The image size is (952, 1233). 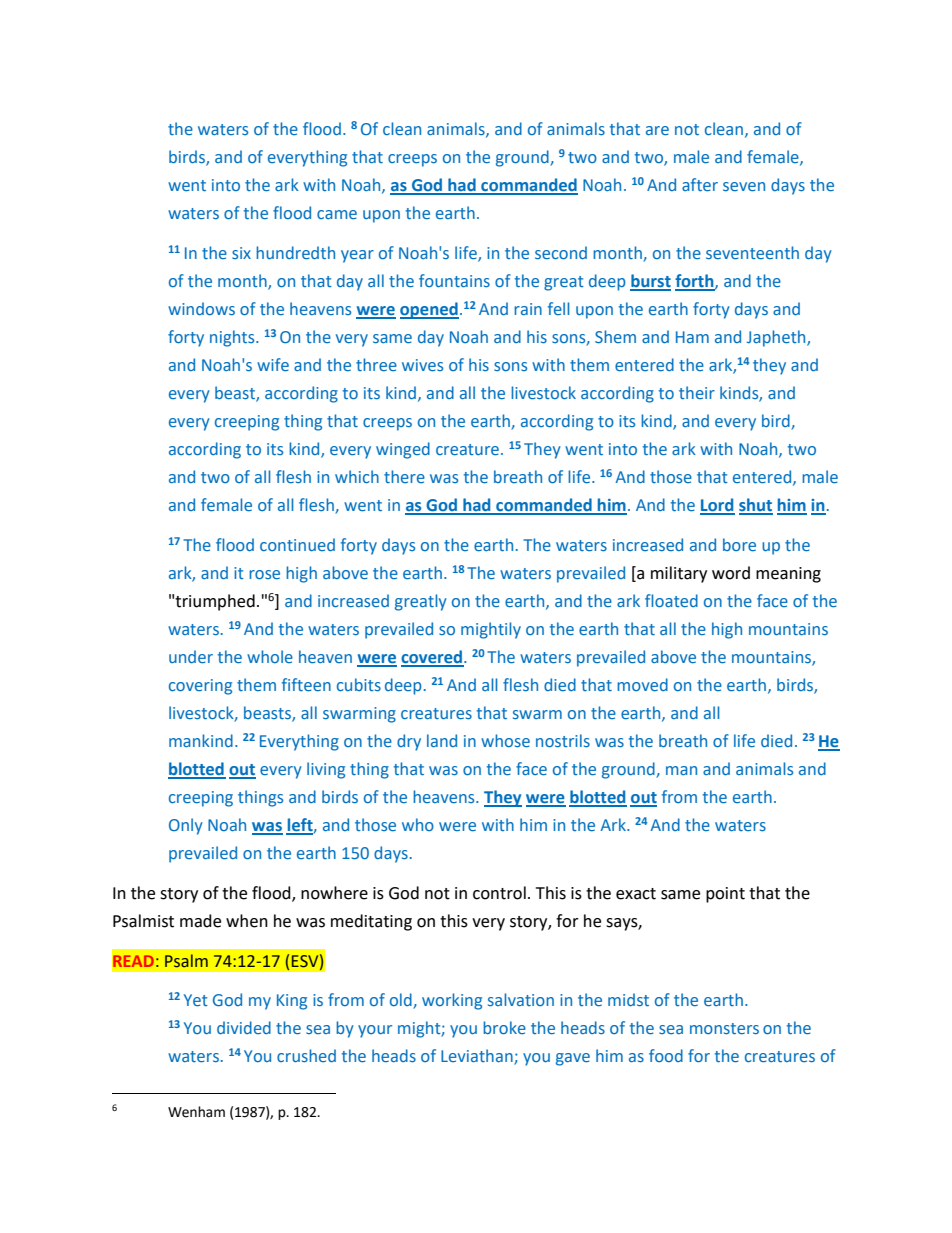 I want to click on Only, so click(x=186, y=826).
